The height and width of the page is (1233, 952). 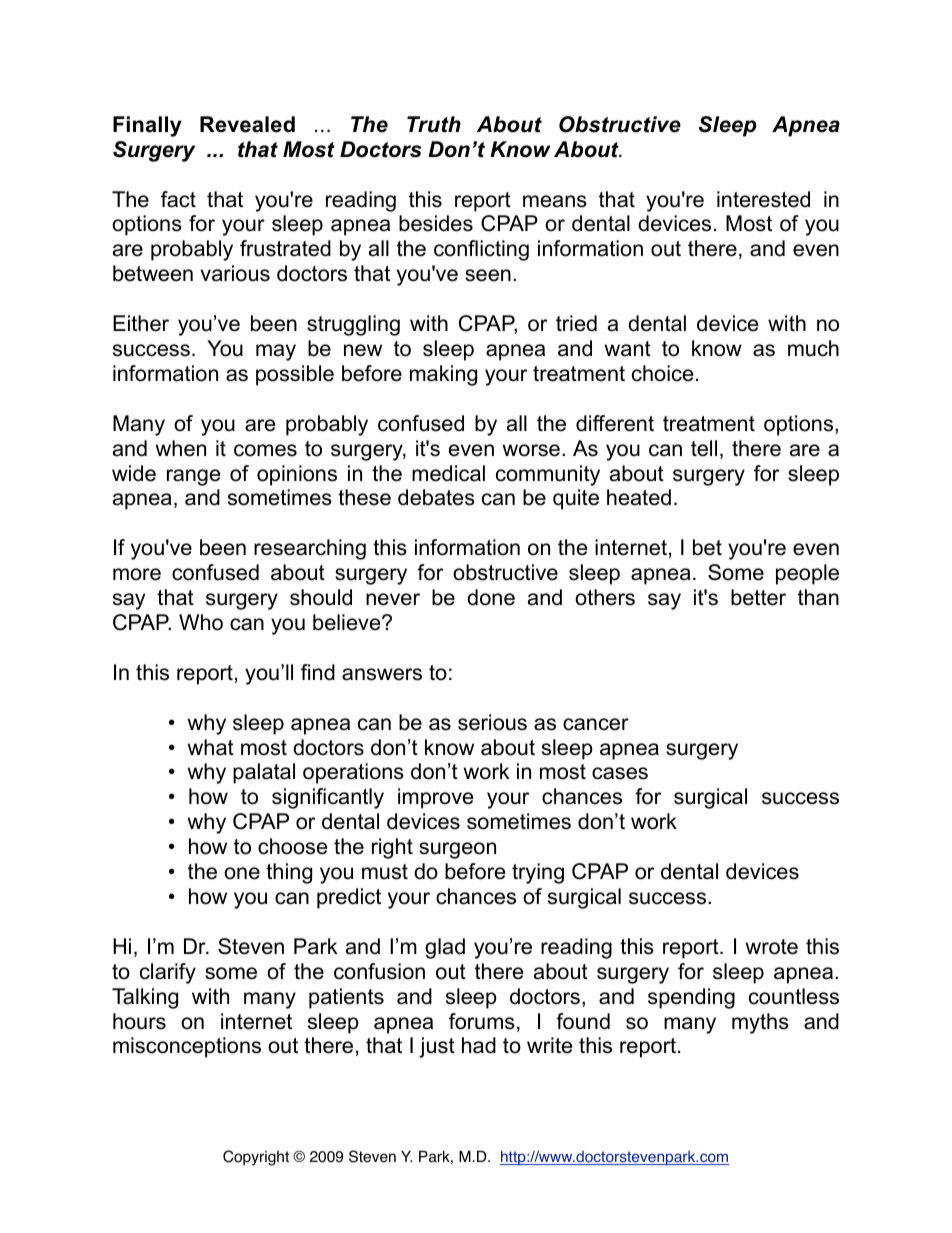 What do you see at coordinates (704, 448) in the page?
I see `tell` at bounding box center [704, 448].
